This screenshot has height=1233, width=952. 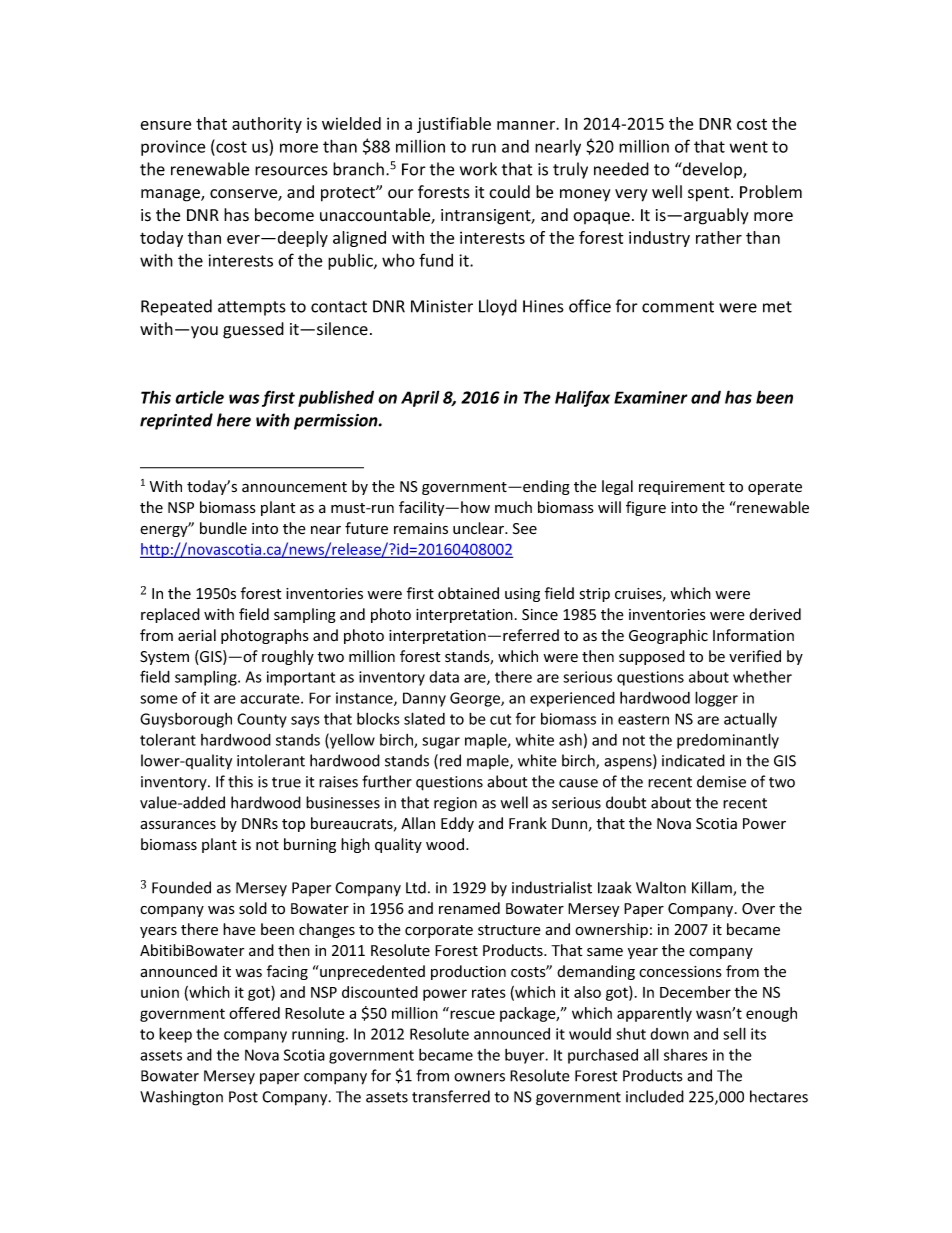 What do you see at coordinates (243, 1097) in the screenshot?
I see `Post` at bounding box center [243, 1097].
